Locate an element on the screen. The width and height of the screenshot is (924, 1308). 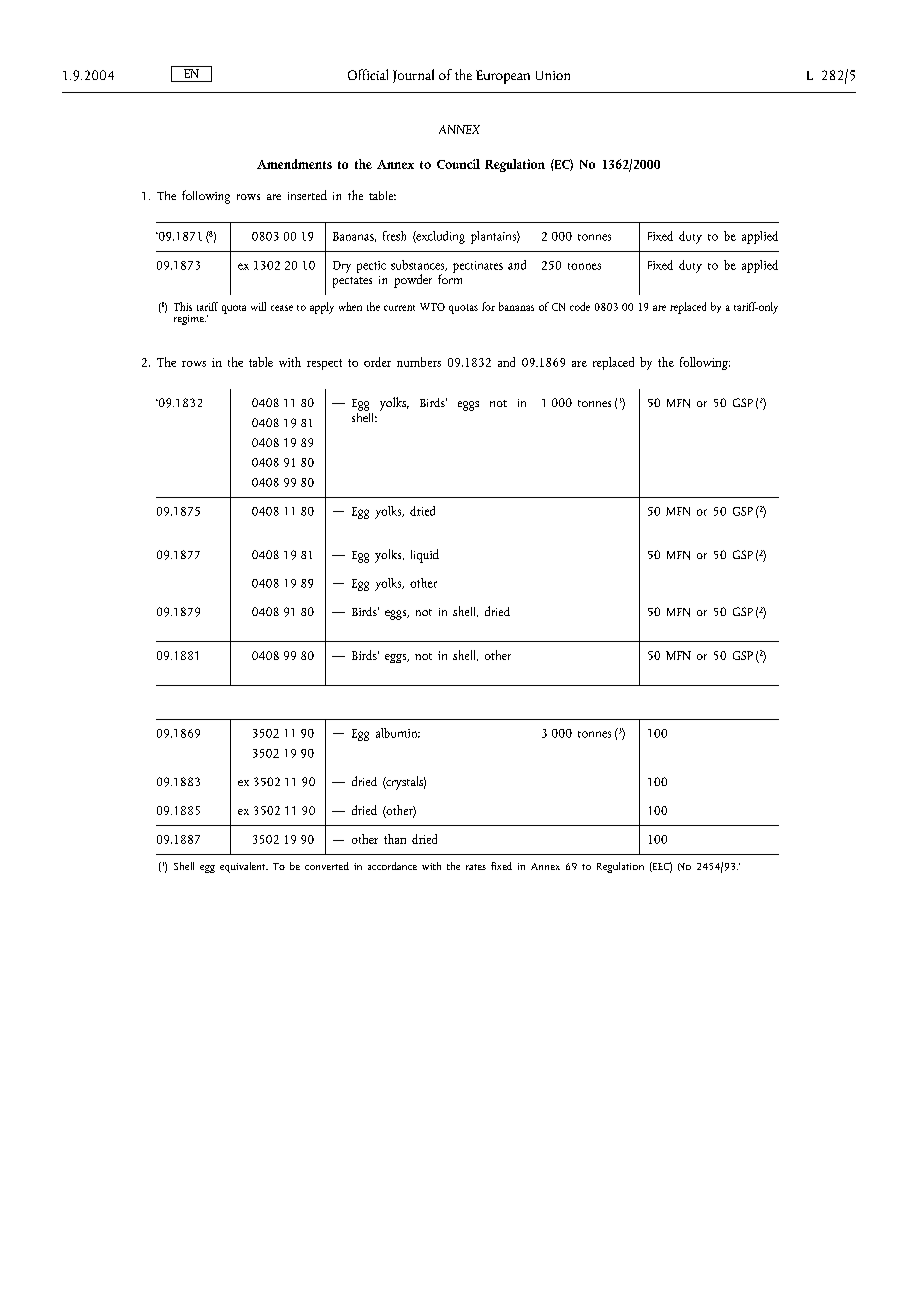
than is located at coordinates (395, 839).
